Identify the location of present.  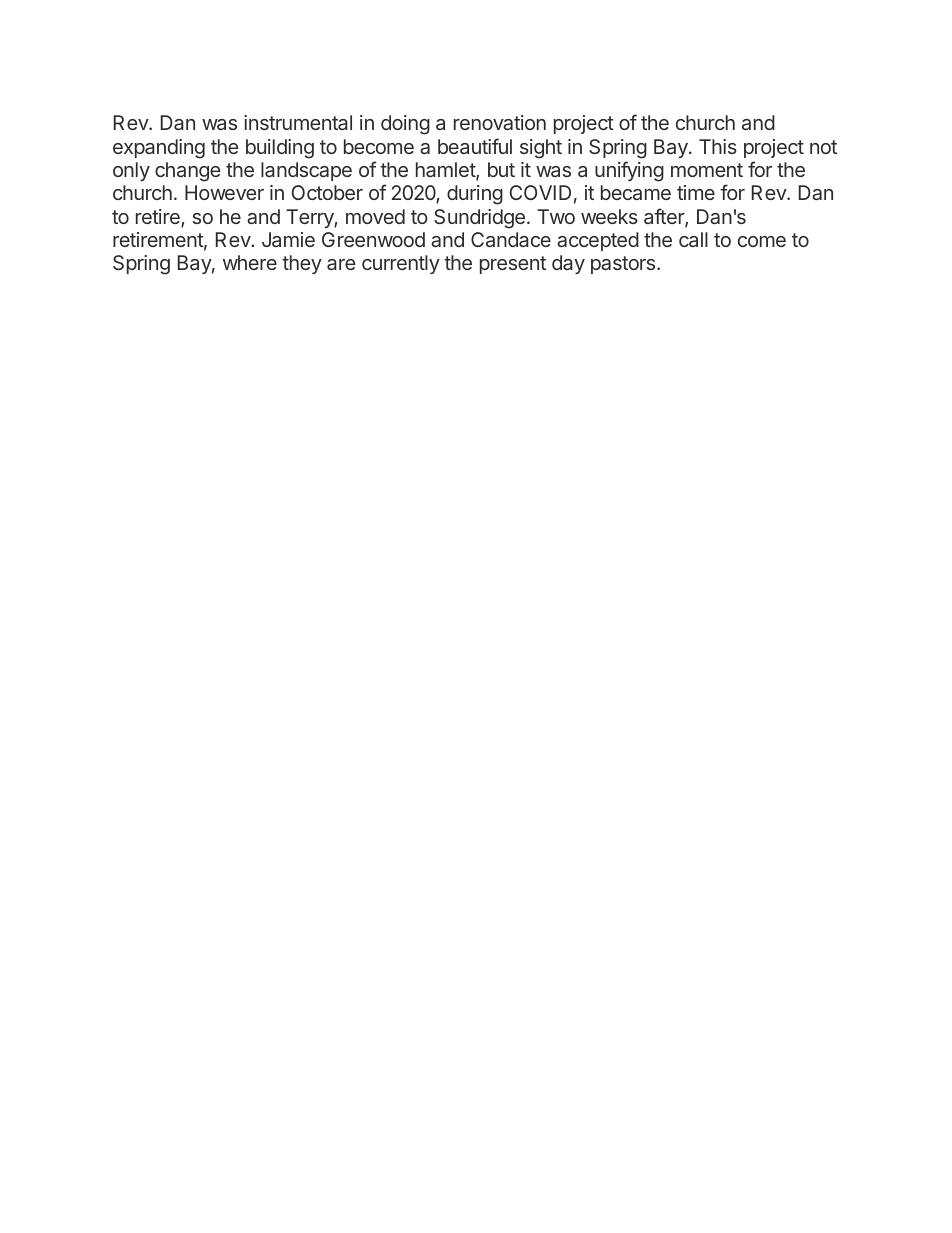
(513, 265).
